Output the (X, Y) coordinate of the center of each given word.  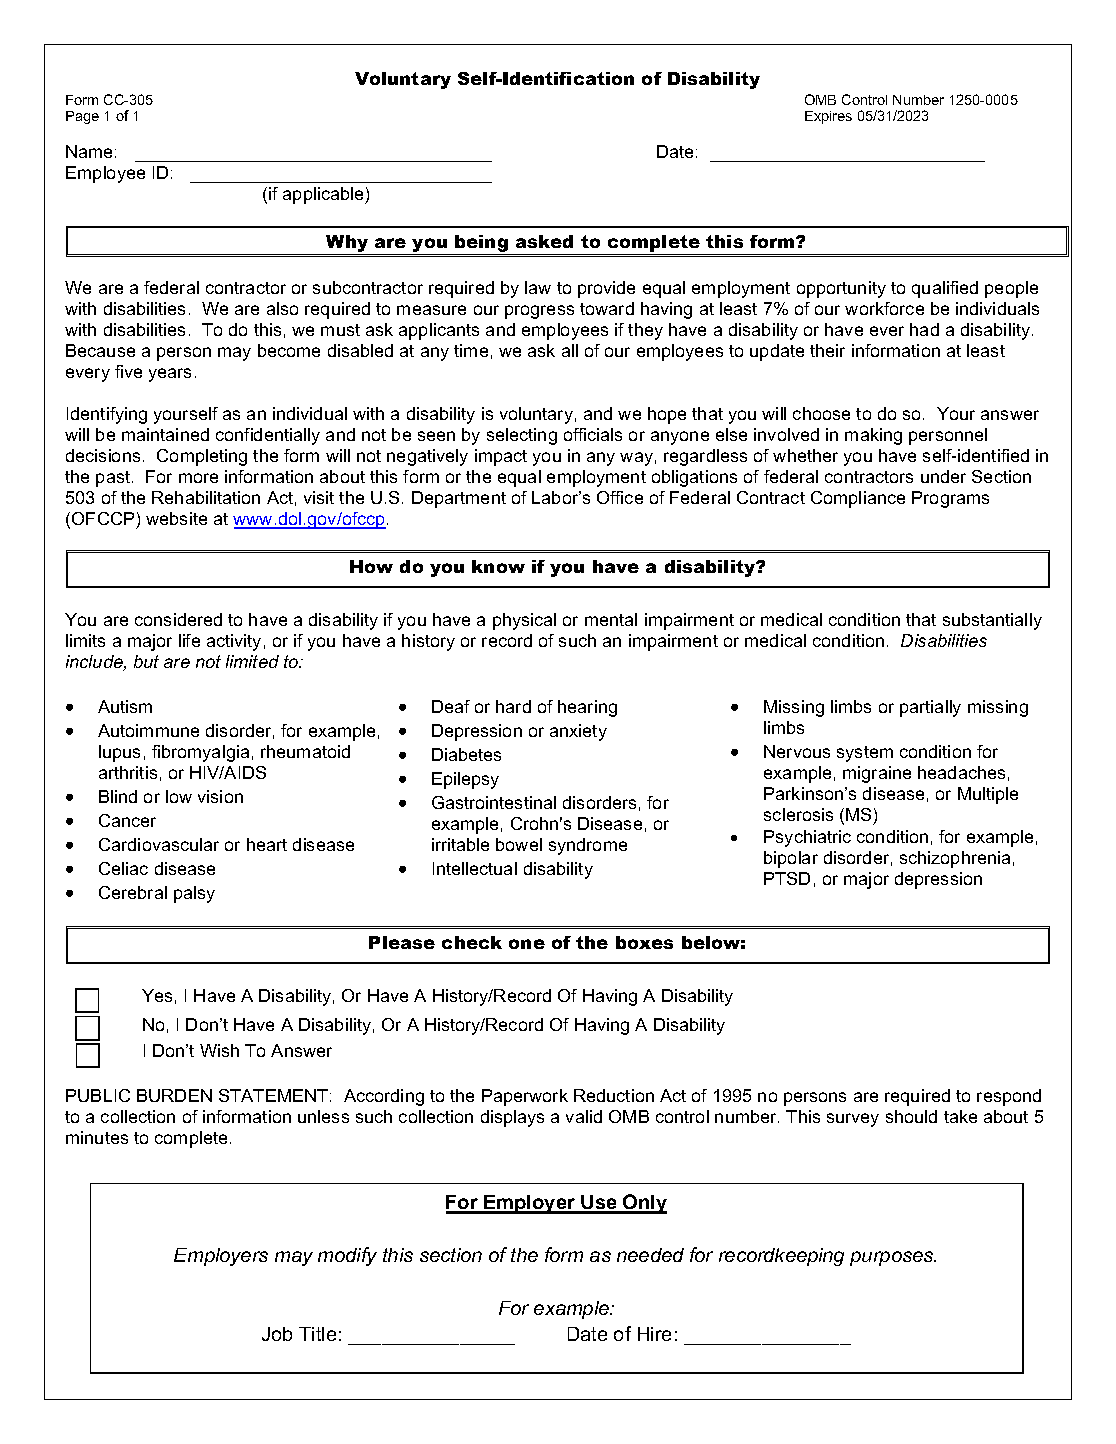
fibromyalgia (200, 753)
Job (277, 1334)
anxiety (578, 732)
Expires (828, 117)
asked (544, 241)
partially (930, 708)
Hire (654, 1334)
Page (82, 117)
